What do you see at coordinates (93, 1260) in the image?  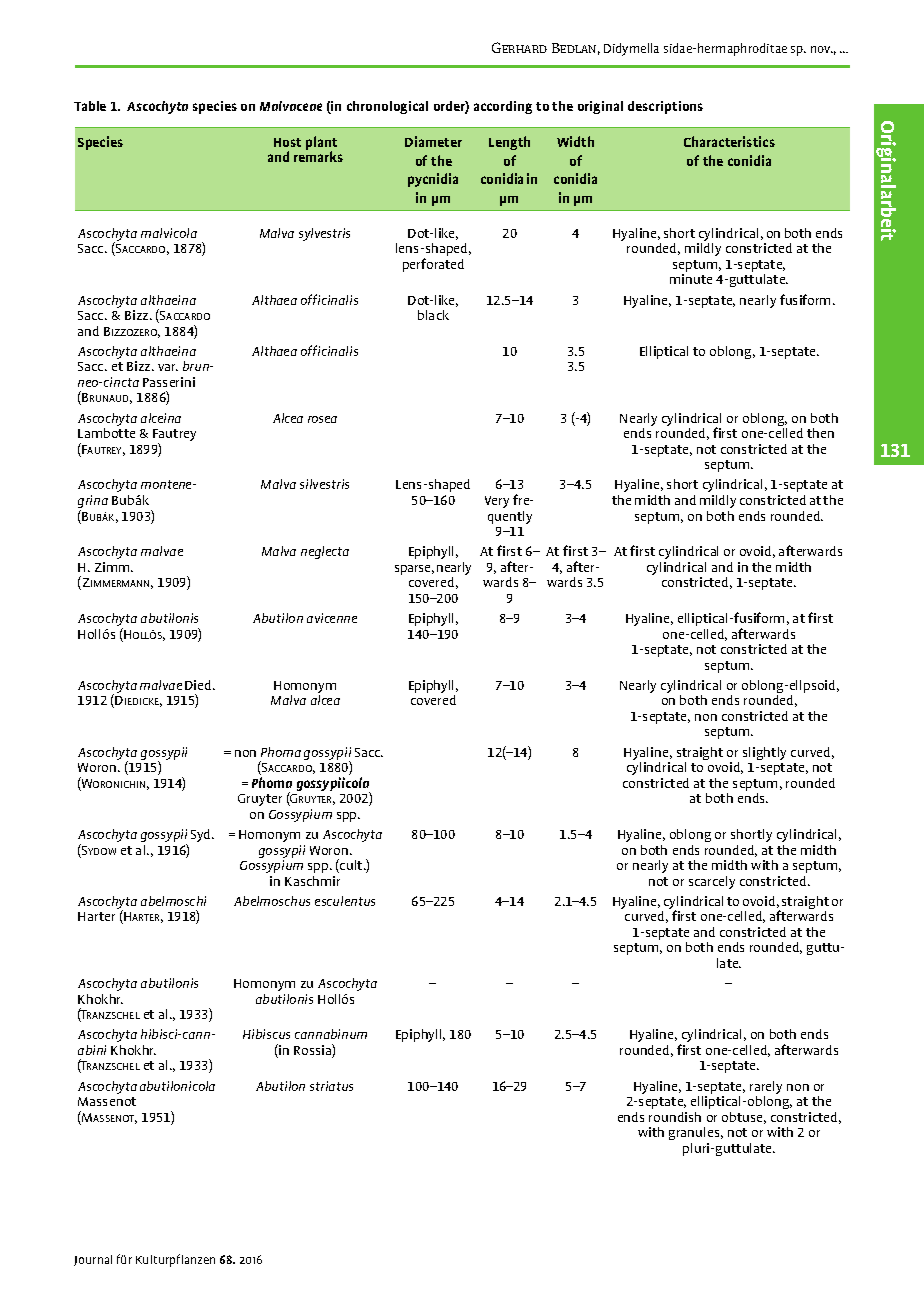 I see `Journal` at bounding box center [93, 1260].
